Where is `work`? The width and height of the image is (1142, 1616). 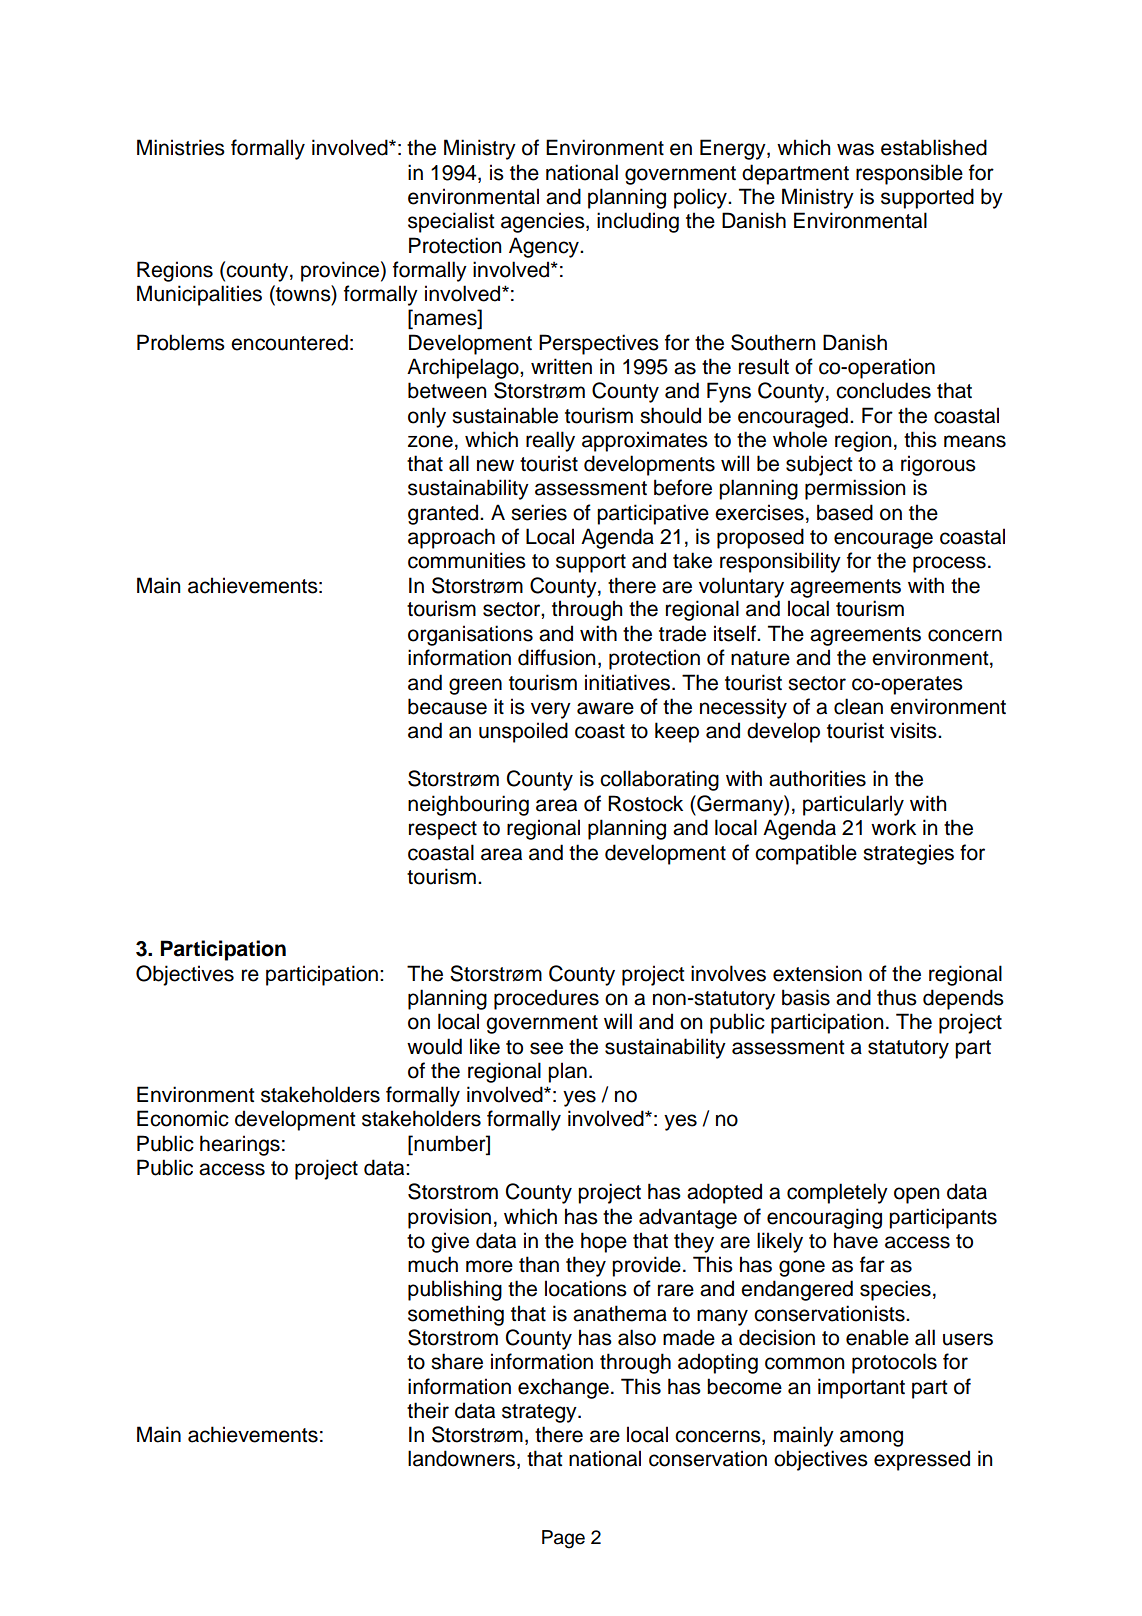 work is located at coordinates (893, 827).
